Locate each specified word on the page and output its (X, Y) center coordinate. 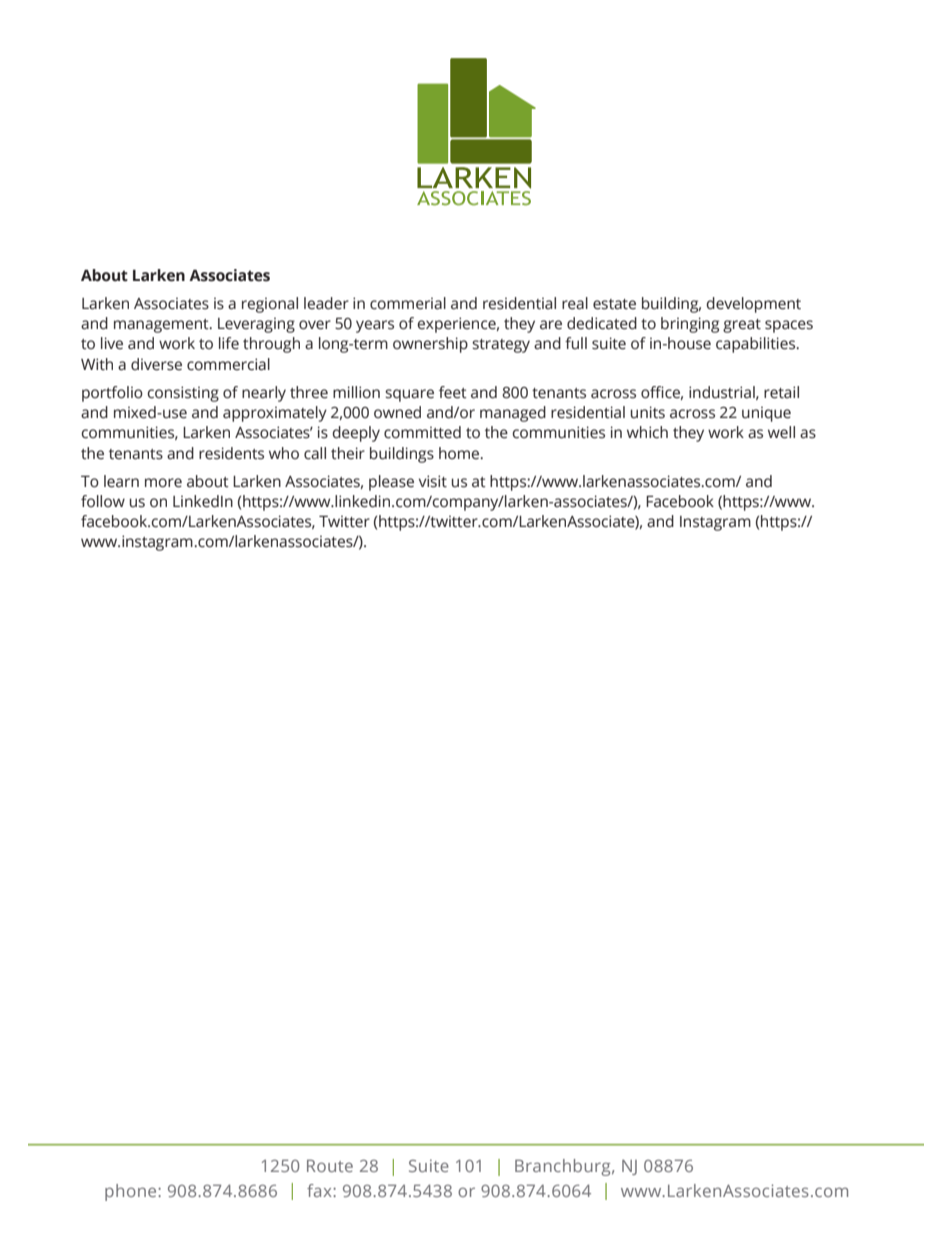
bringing (690, 325)
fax (320, 1190)
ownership (430, 345)
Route (330, 1165)
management (162, 326)
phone (132, 1192)
